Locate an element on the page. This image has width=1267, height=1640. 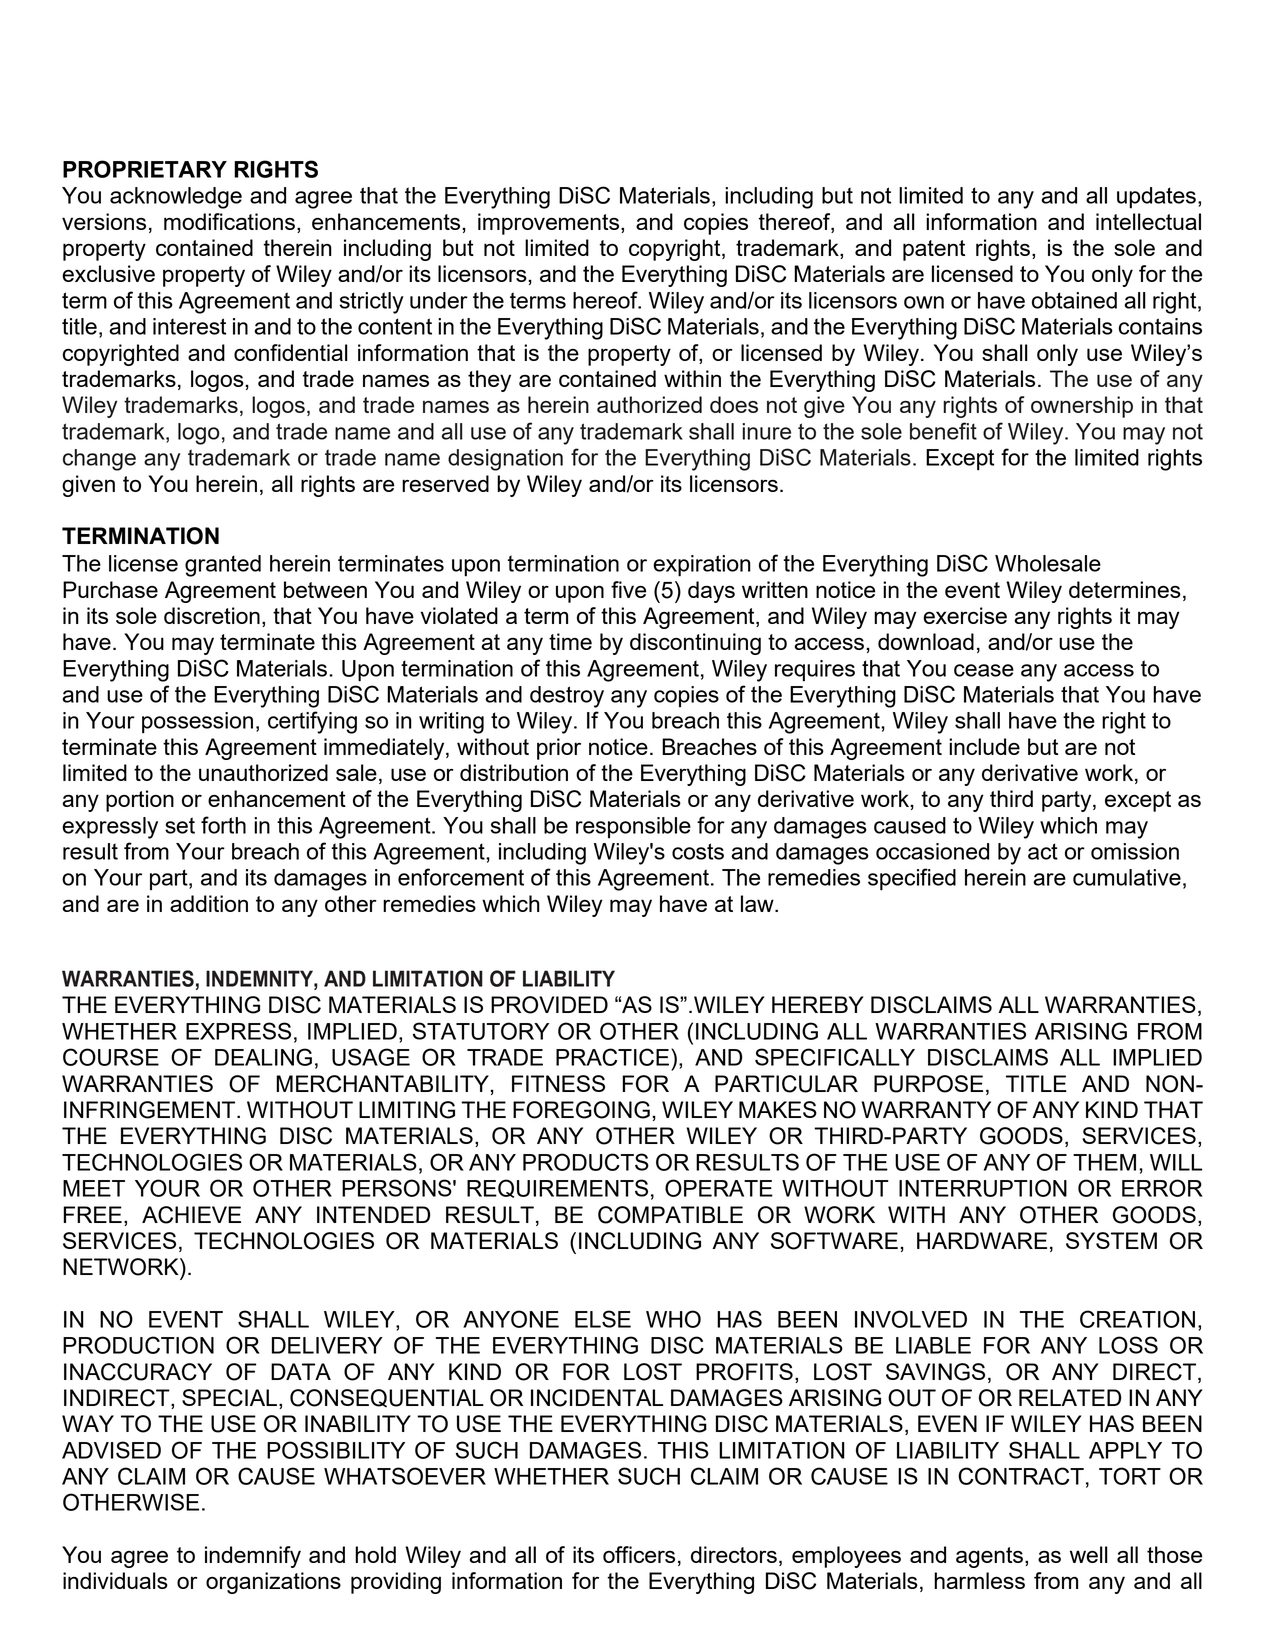
intellectual is located at coordinates (1148, 221).
